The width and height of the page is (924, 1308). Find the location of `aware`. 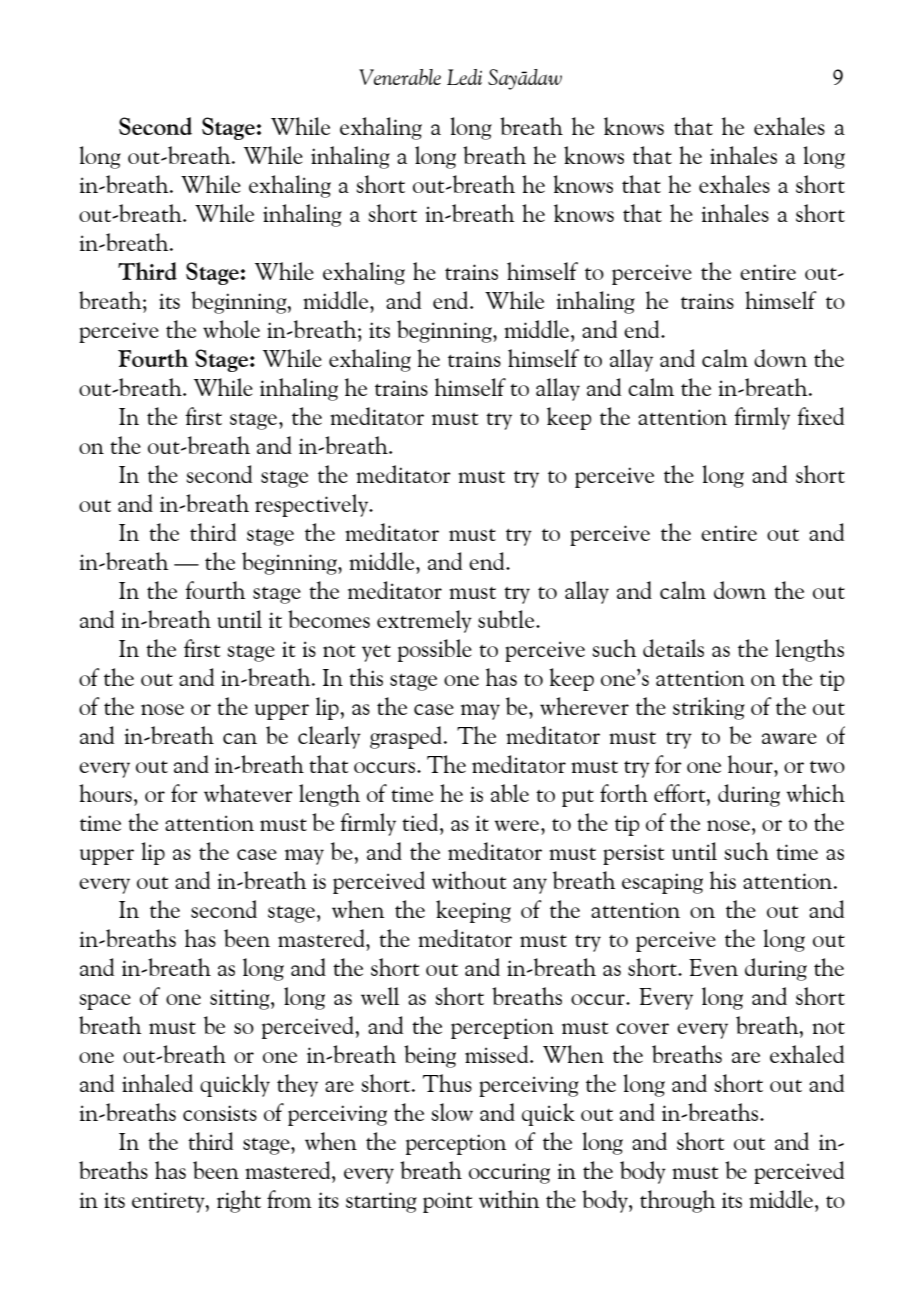

aware is located at coordinates (789, 738).
